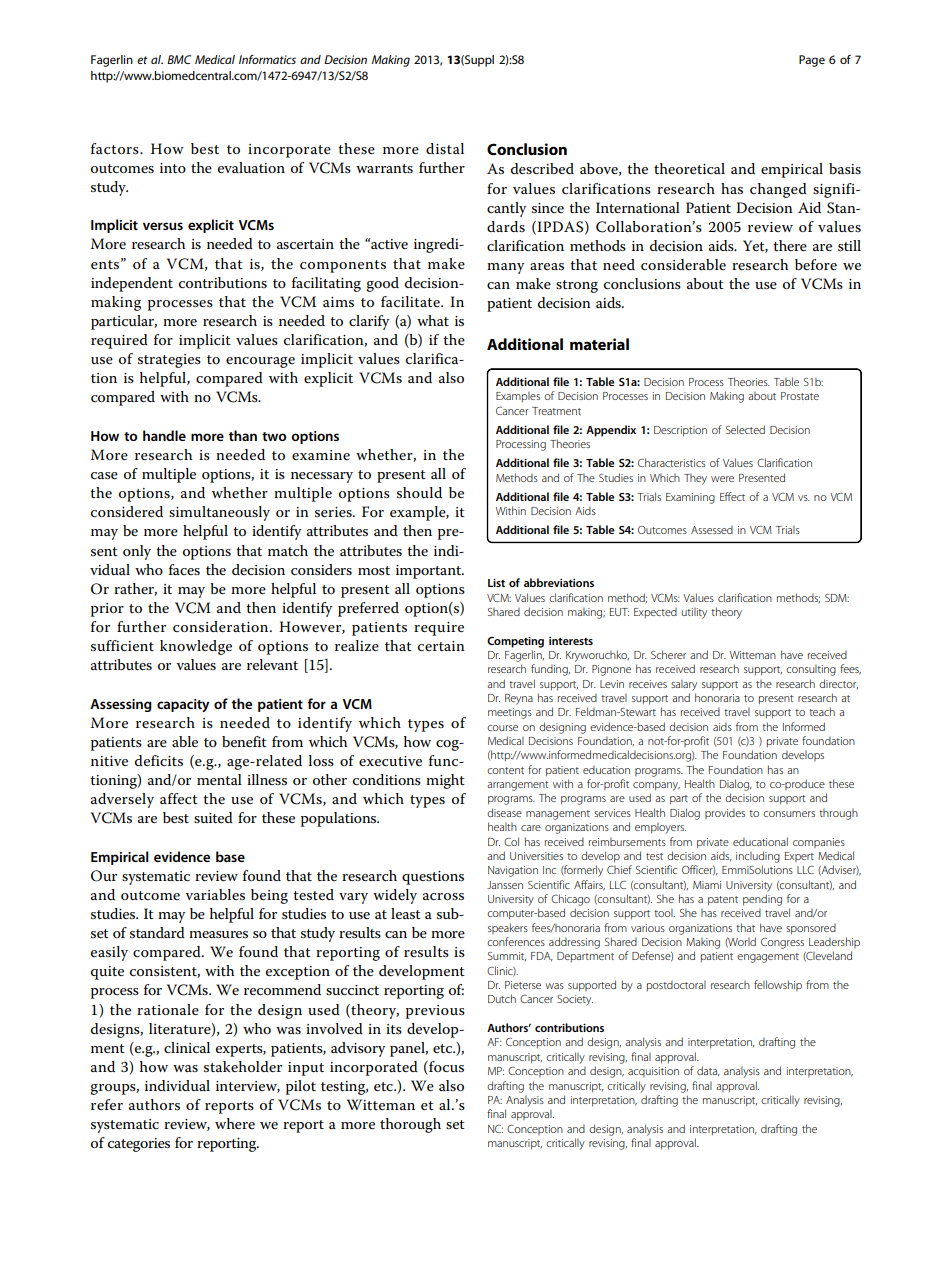 This page has width=952, height=1270. I want to click on utility, so click(694, 613).
